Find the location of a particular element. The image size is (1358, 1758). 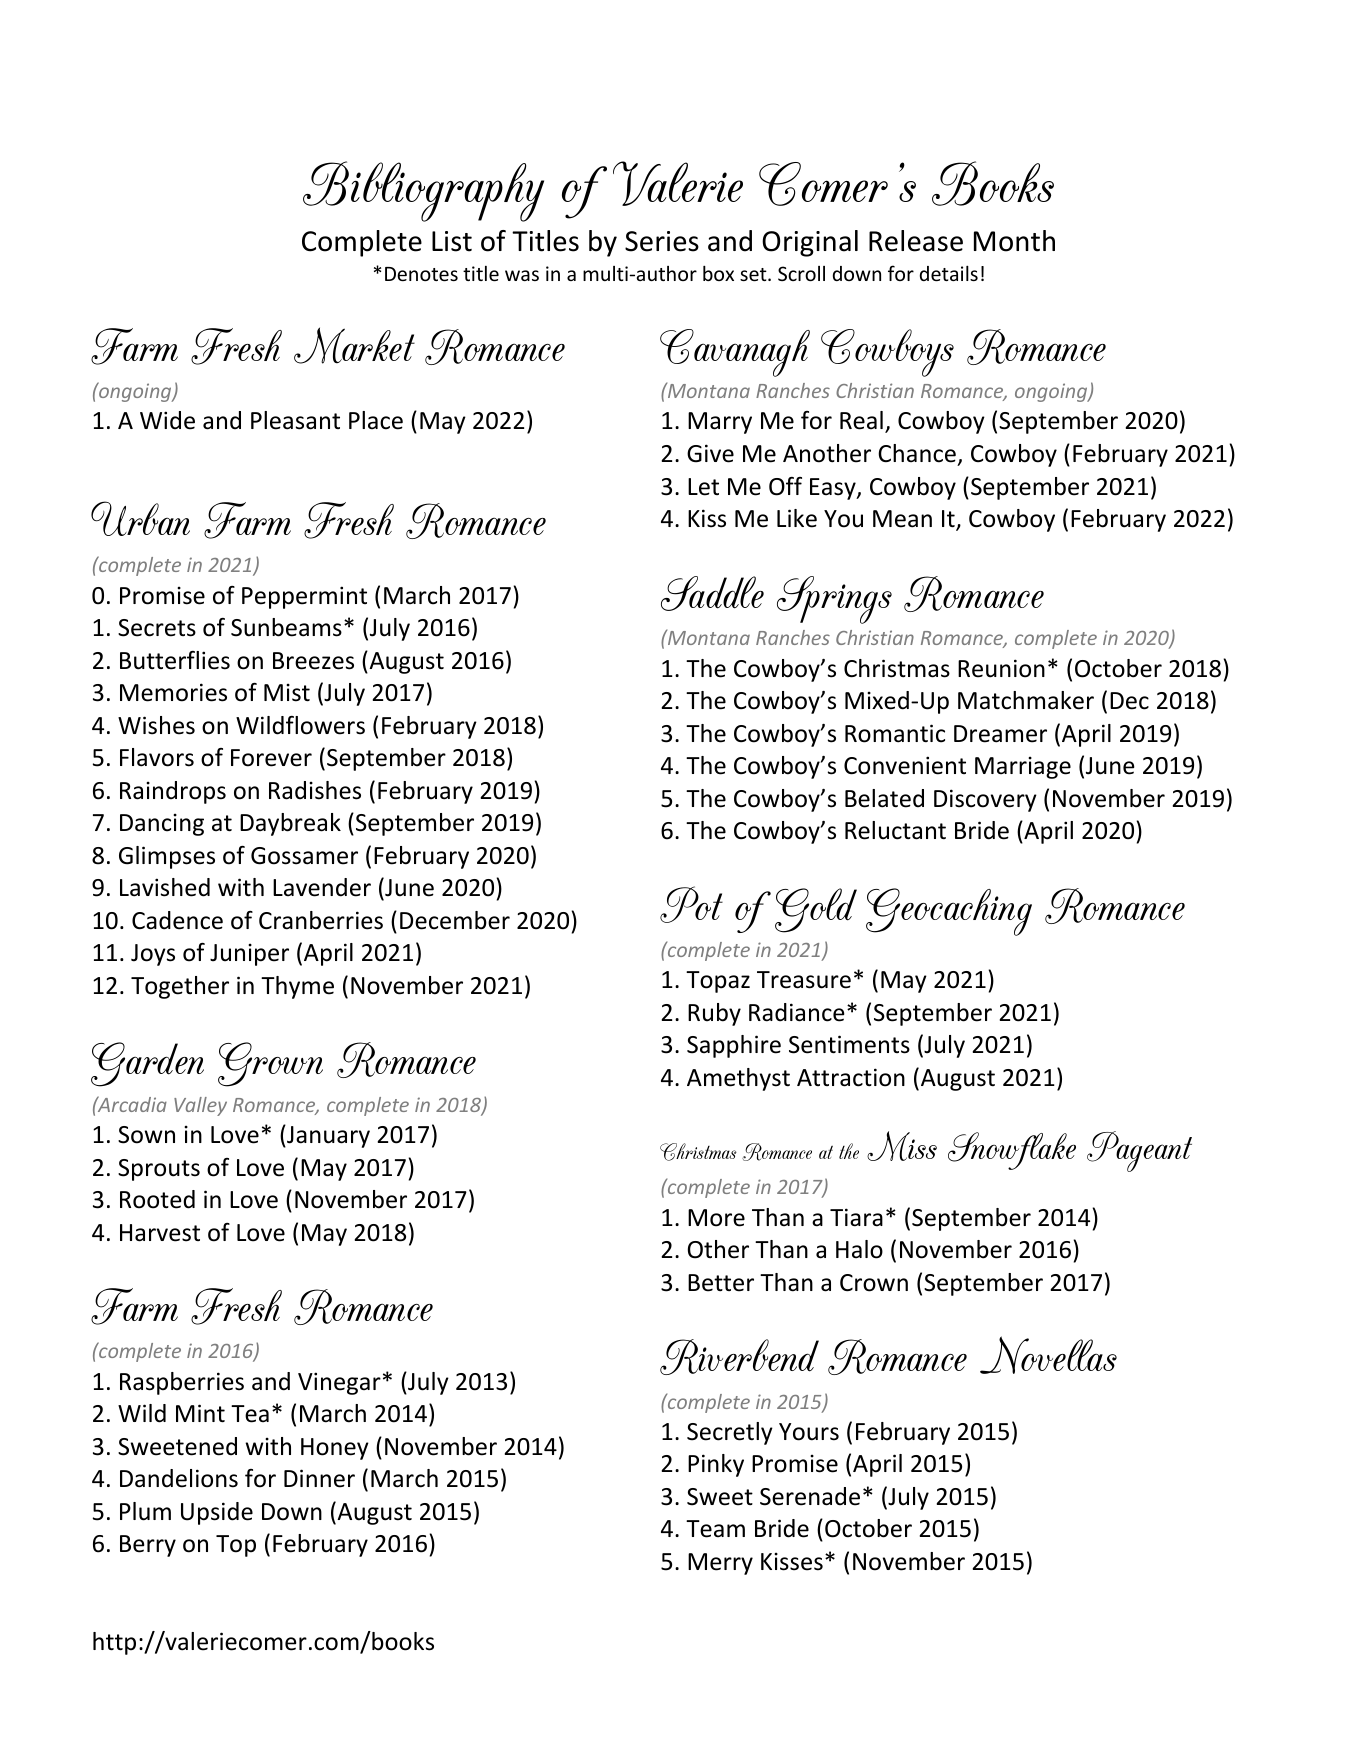

Reunion is located at coordinates (1001, 668).
